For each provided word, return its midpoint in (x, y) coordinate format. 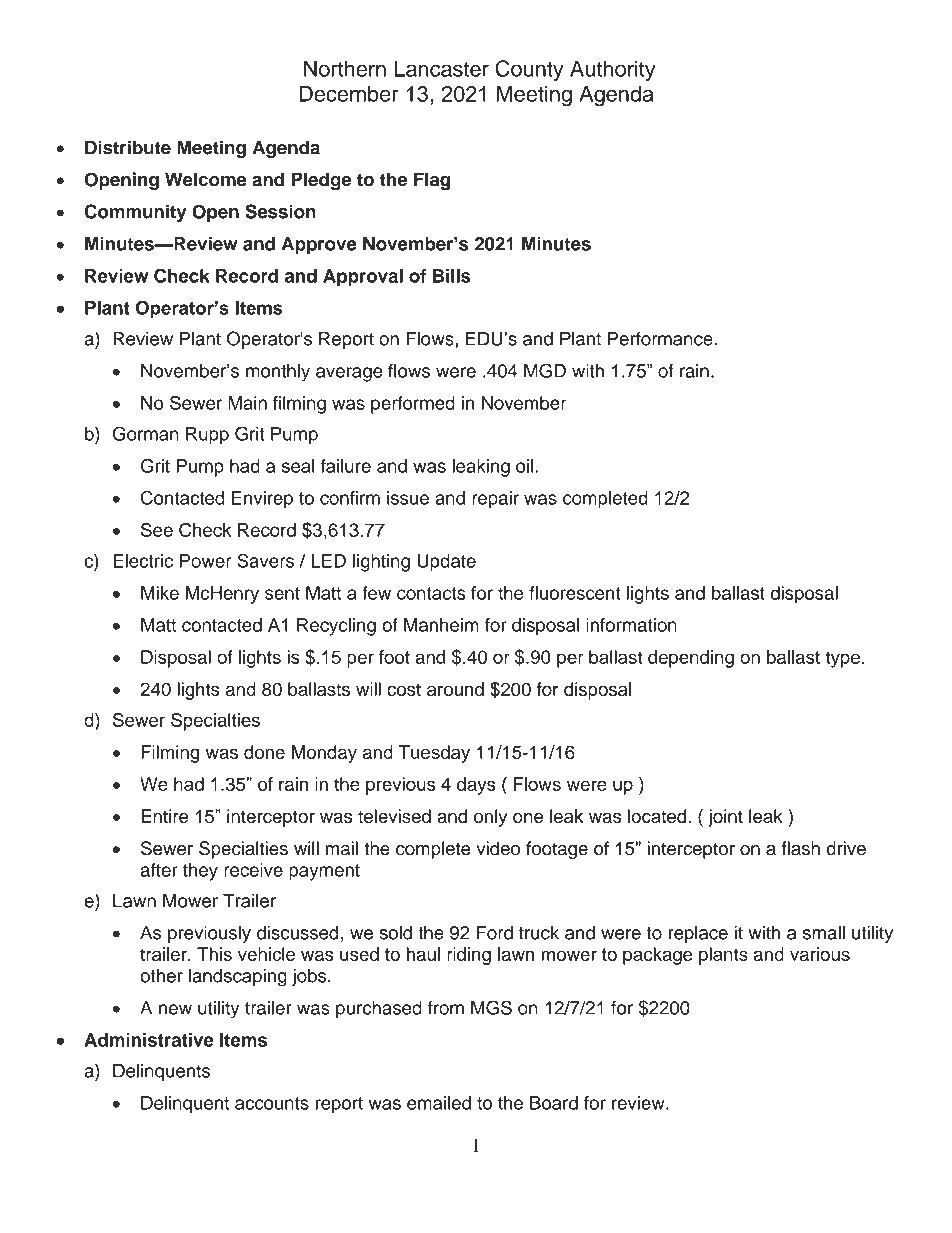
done (264, 752)
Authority (613, 70)
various (820, 954)
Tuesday (434, 754)
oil (524, 466)
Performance (660, 338)
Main (247, 403)
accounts (272, 1103)
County (529, 70)
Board (554, 1103)
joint (725, 818)
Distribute (128, 147)
